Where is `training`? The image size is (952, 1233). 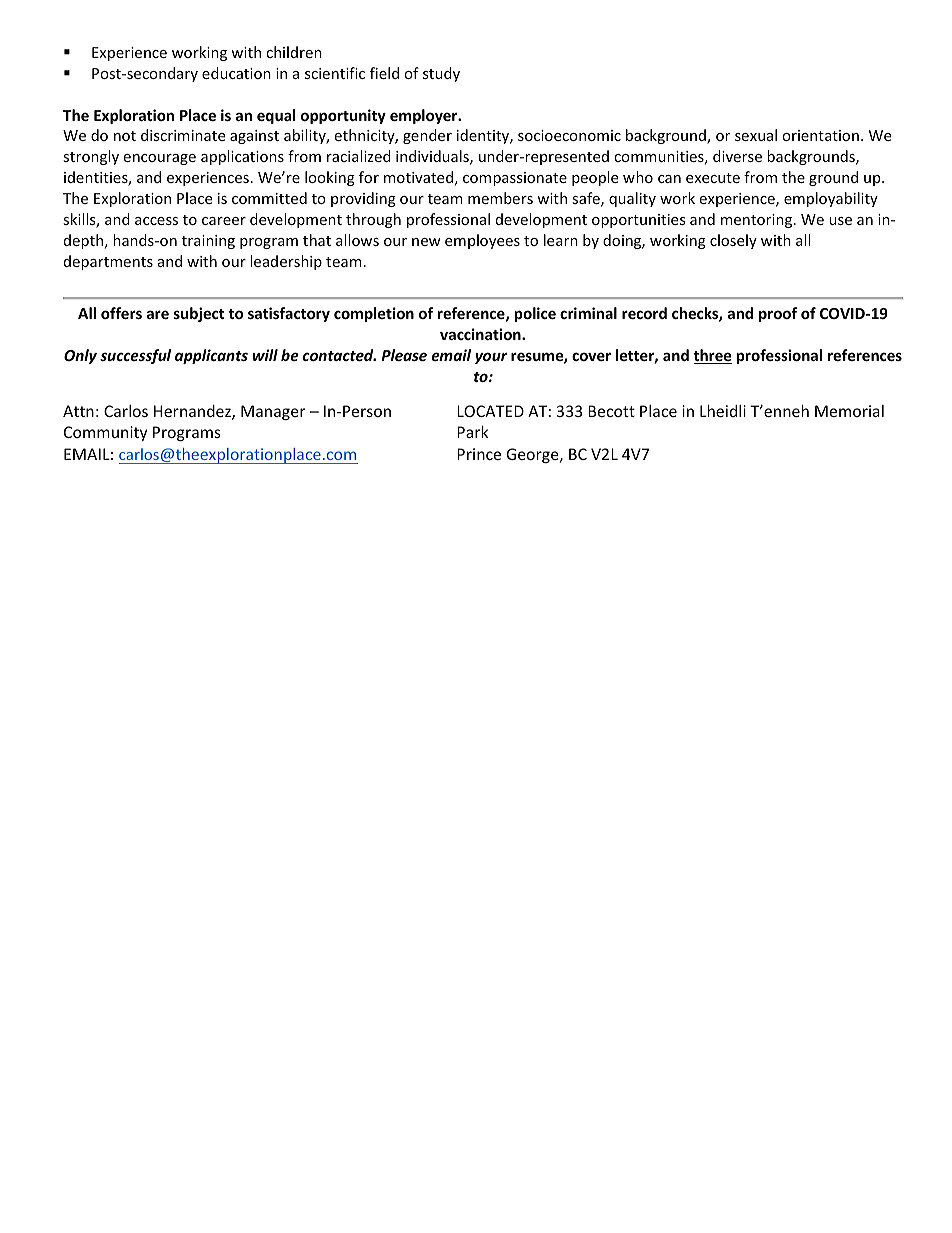 training is located at coordinates (208, 242).
